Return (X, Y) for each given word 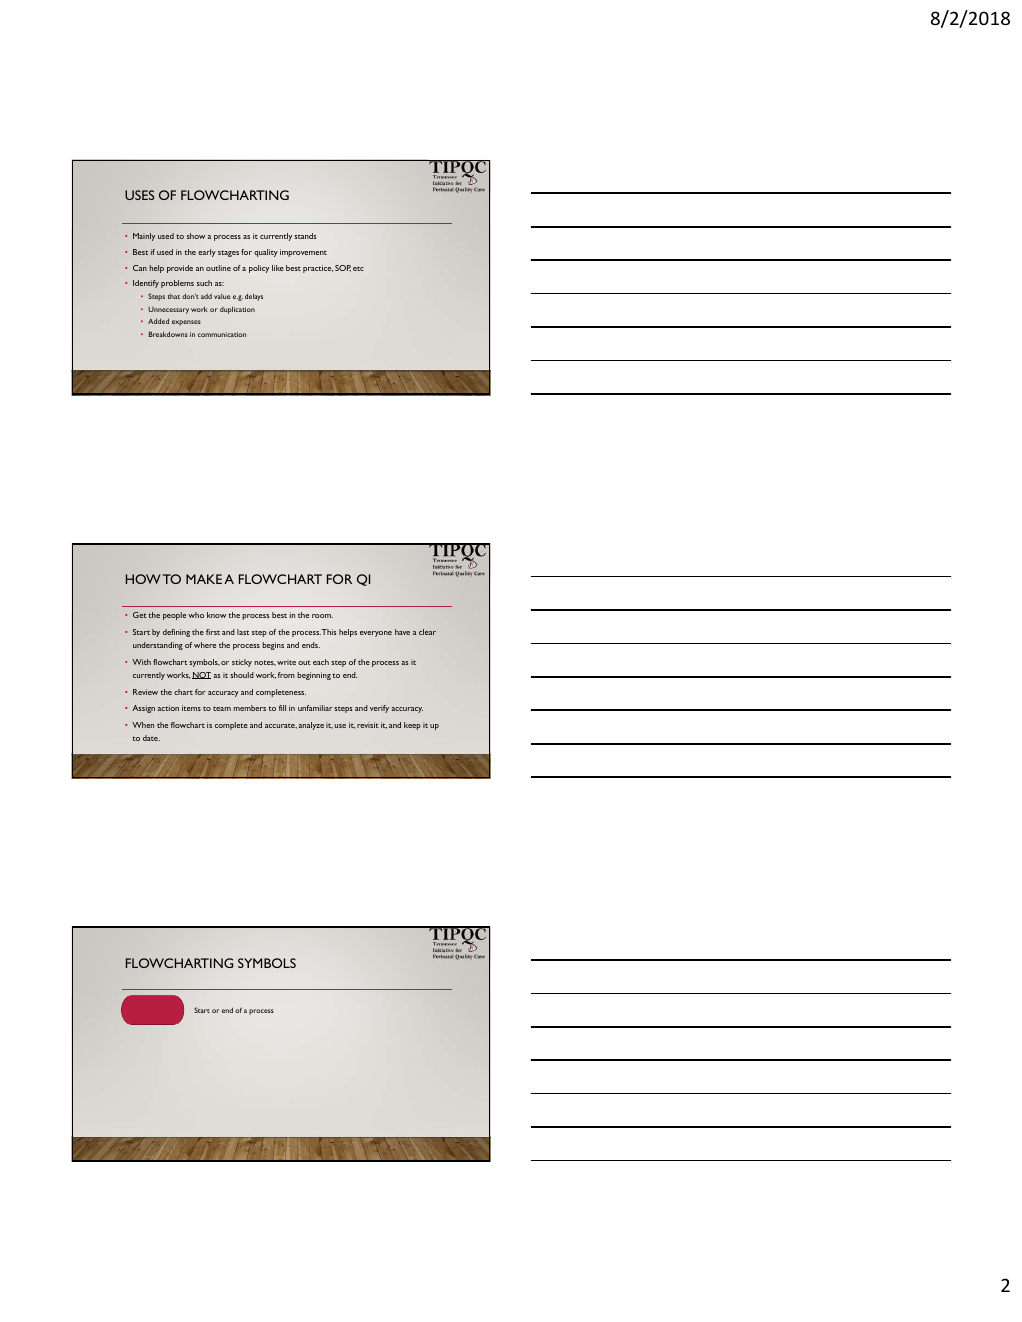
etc (358, 268)
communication (222, 334)
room (322, 616)
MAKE (204, 579)
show (196, 236)
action (168, 708)
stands (305, 236)
